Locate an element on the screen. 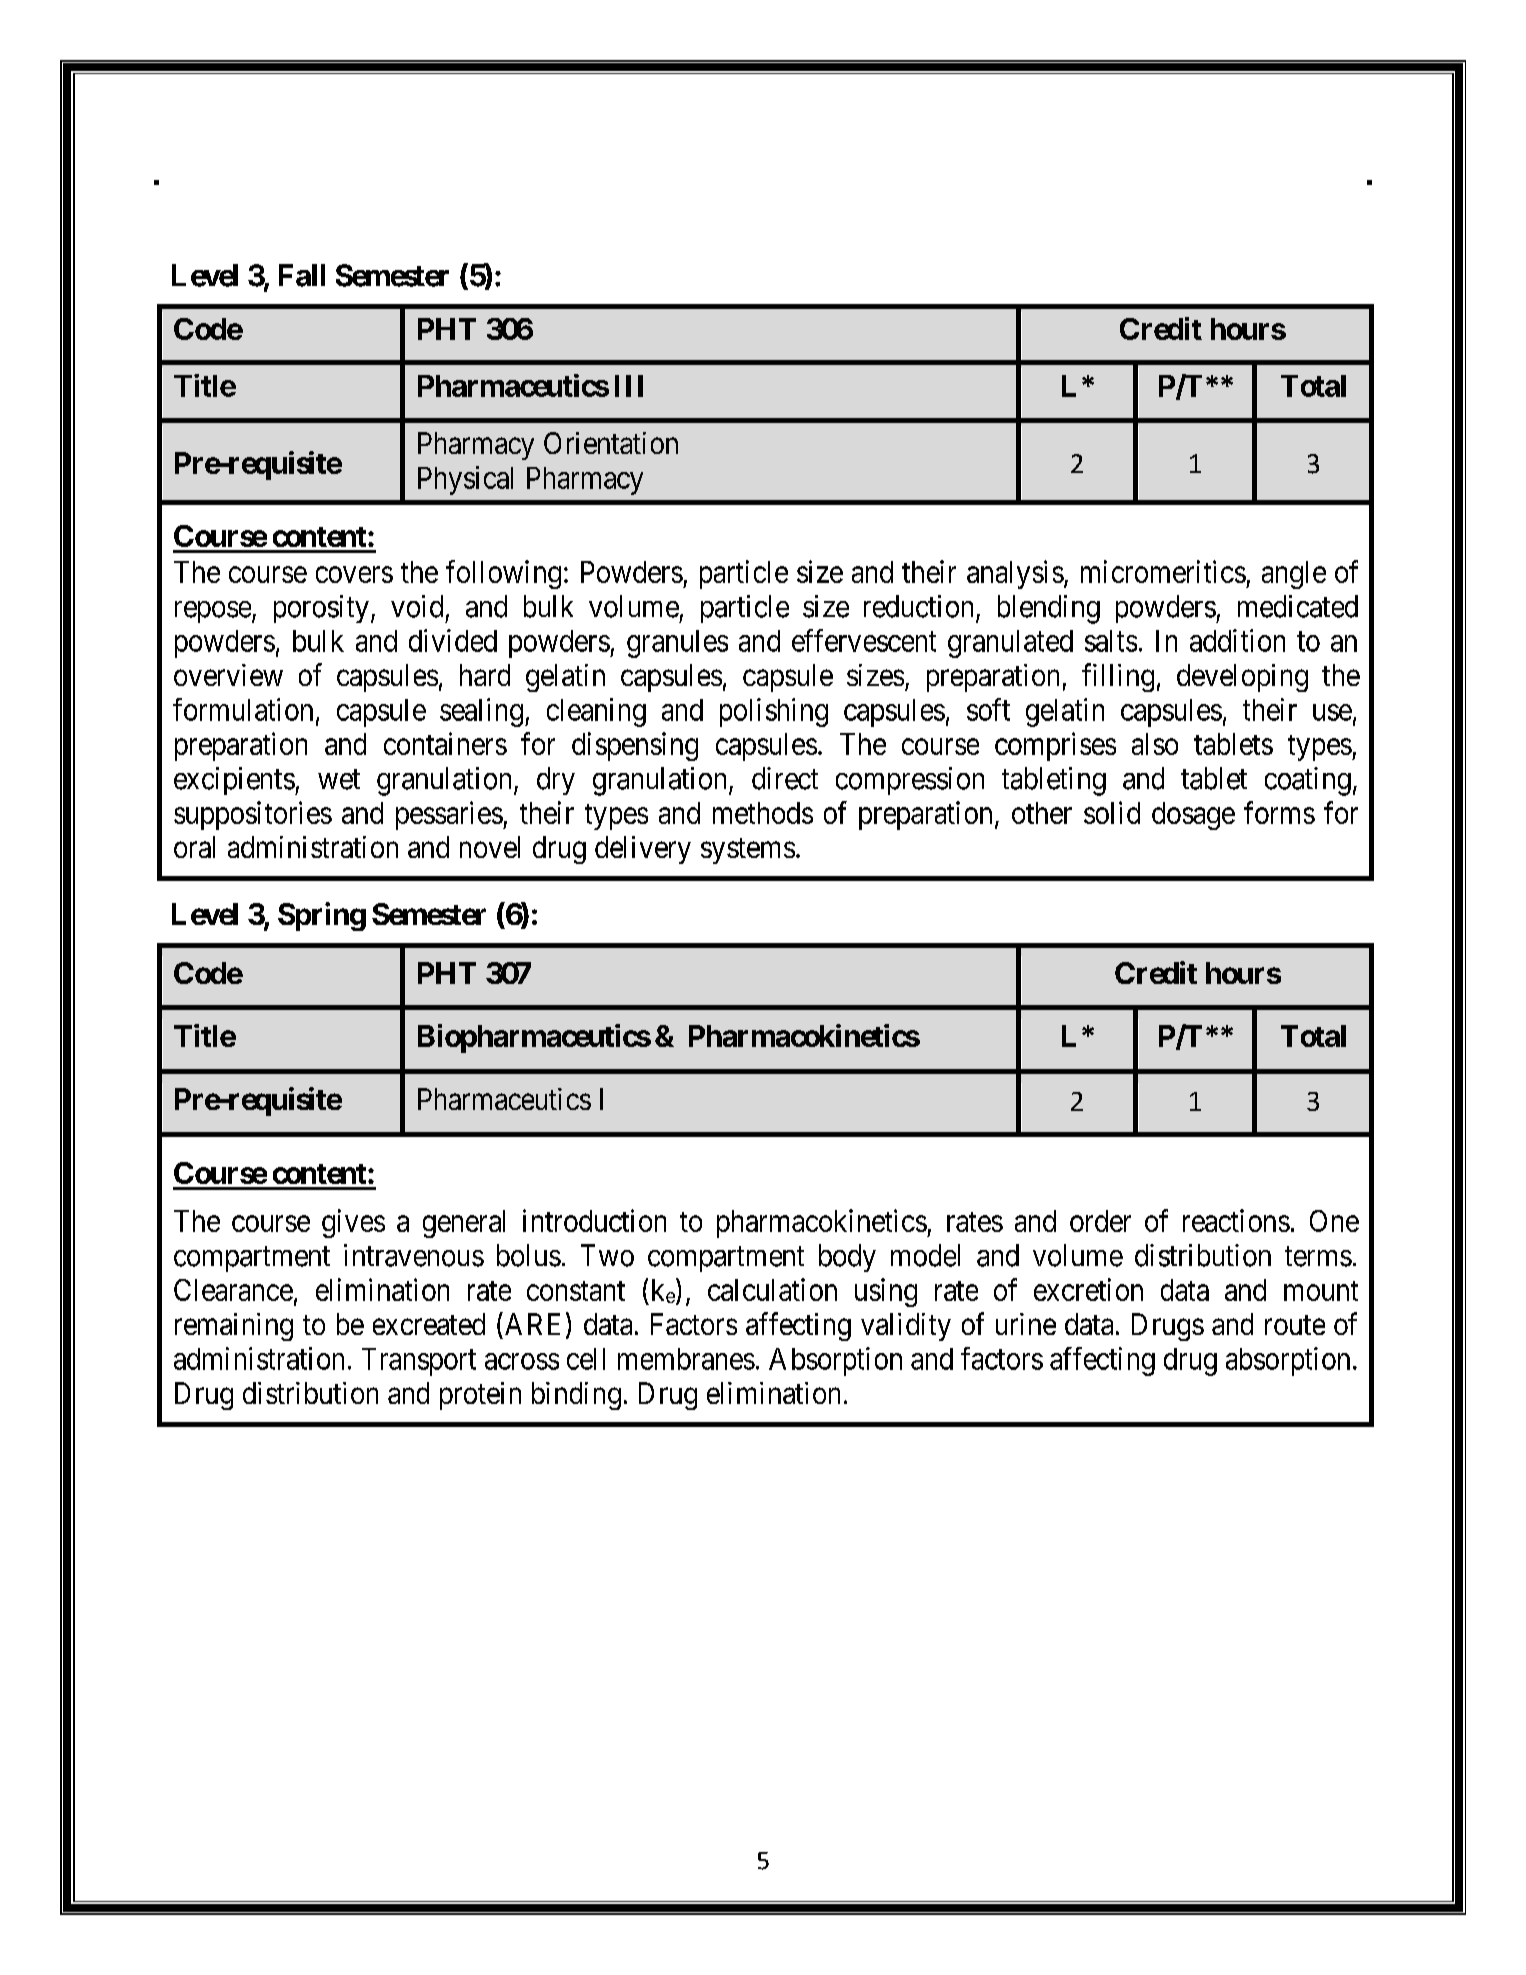 The height and width of the screenshot is (1975, 1526). Orientation is located at coordinates (611, 443).
